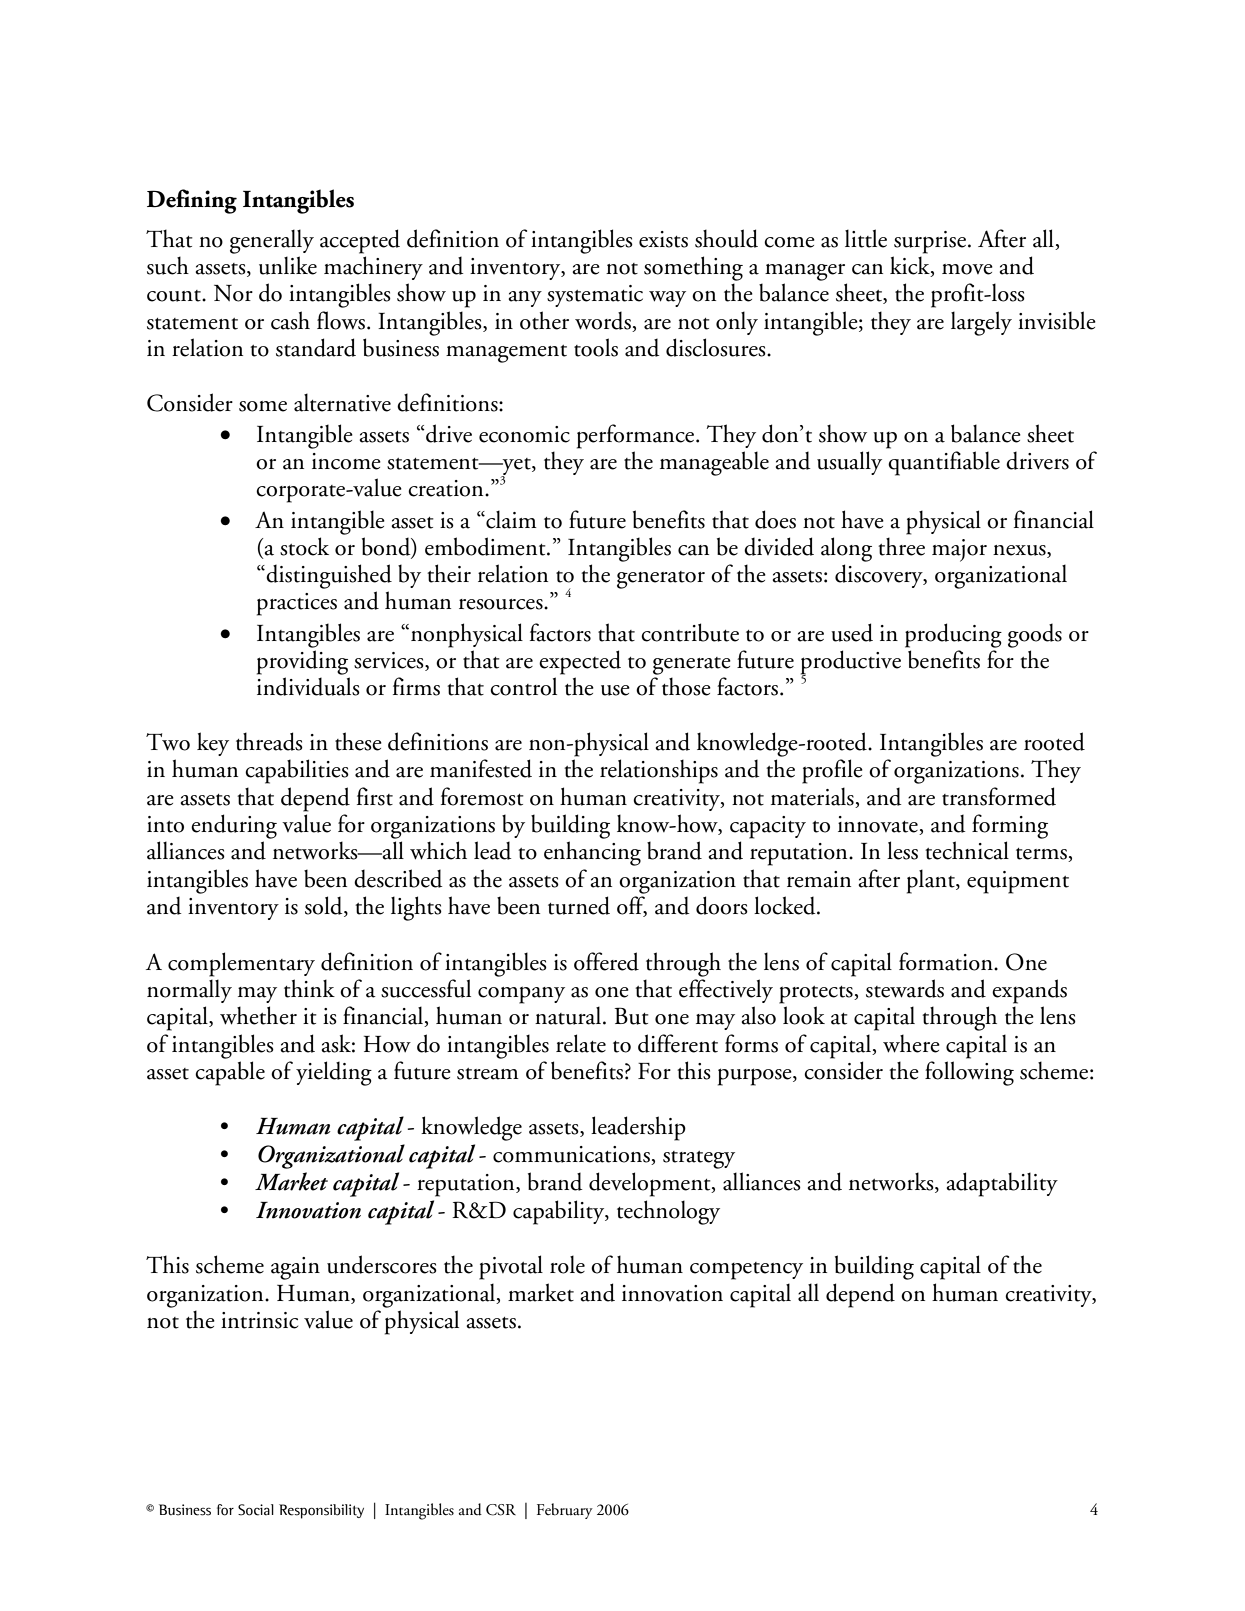 This screenshot has width=1245, height=1611. Describe the element at coordinates (746, 1271) in the screenshot. I see `competency` at that location.
